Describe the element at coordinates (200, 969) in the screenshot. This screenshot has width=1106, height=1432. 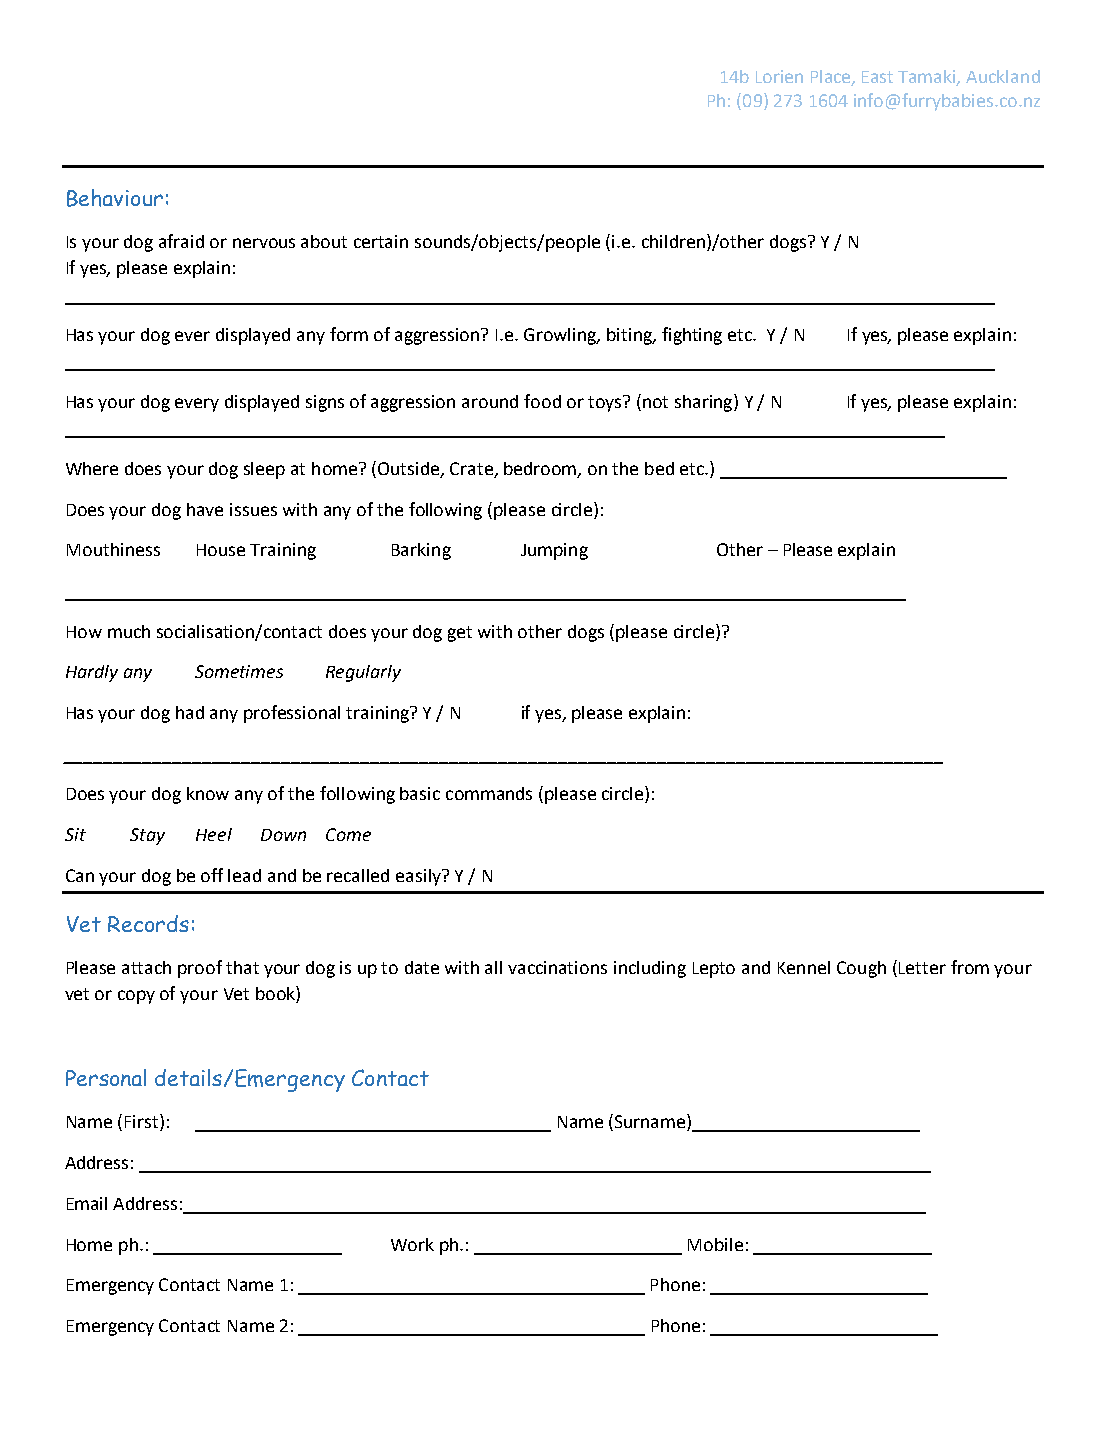
I see `proof` at that location.
